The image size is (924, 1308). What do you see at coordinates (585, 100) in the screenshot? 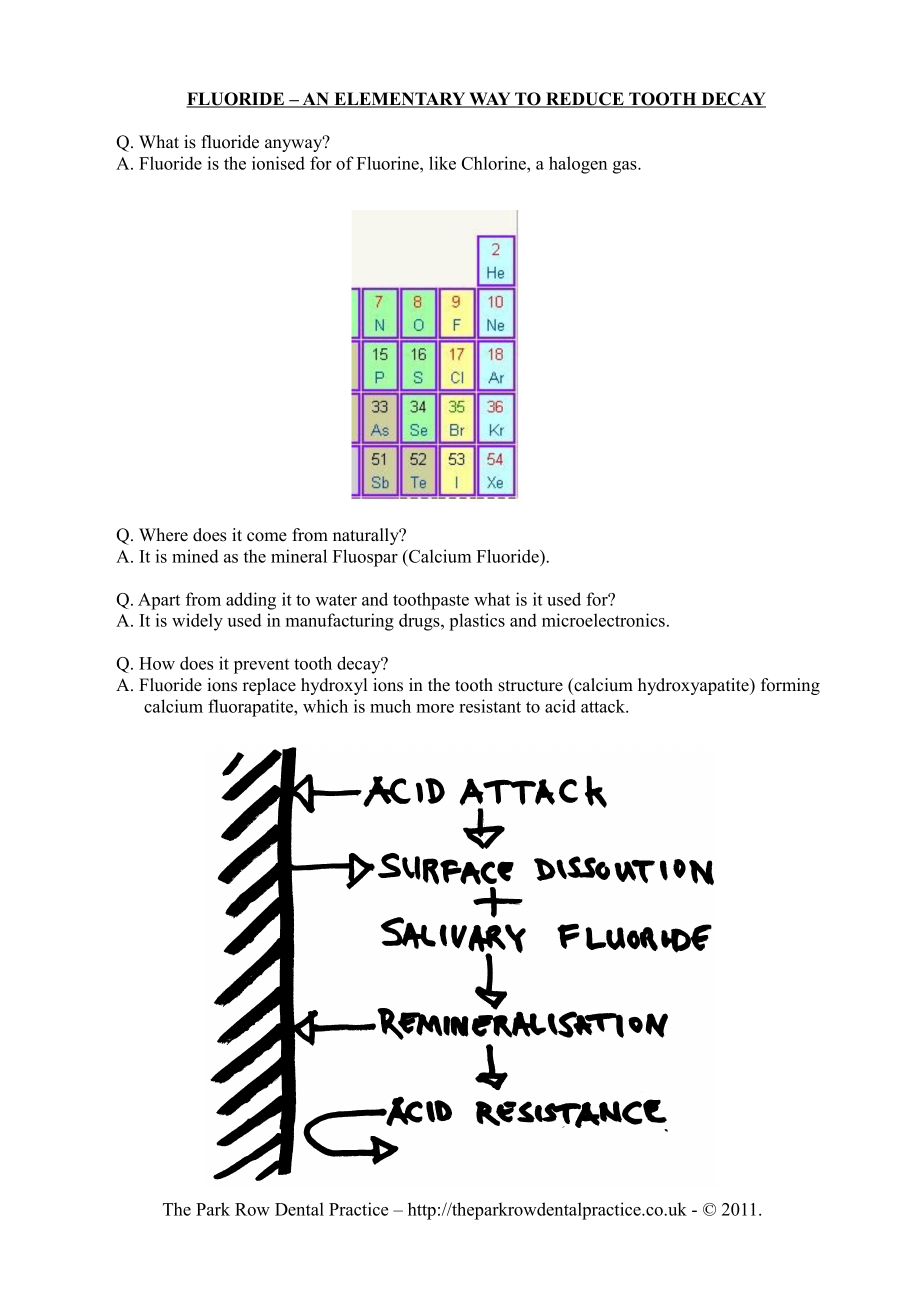
I see `REDUCE` at bounding box center [585, 100].
